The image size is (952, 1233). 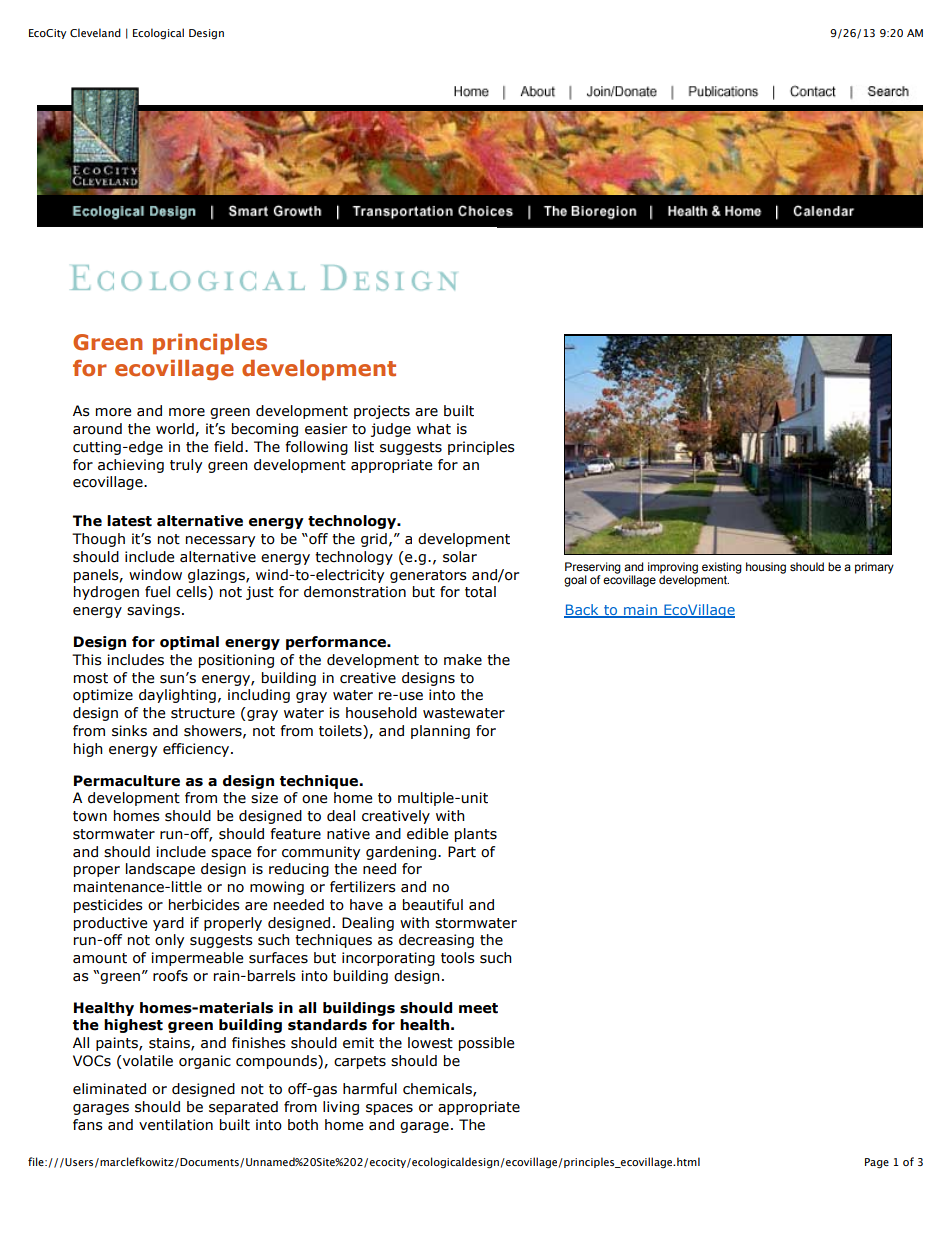 I want to click on structure, so click(x=203, y=713).
